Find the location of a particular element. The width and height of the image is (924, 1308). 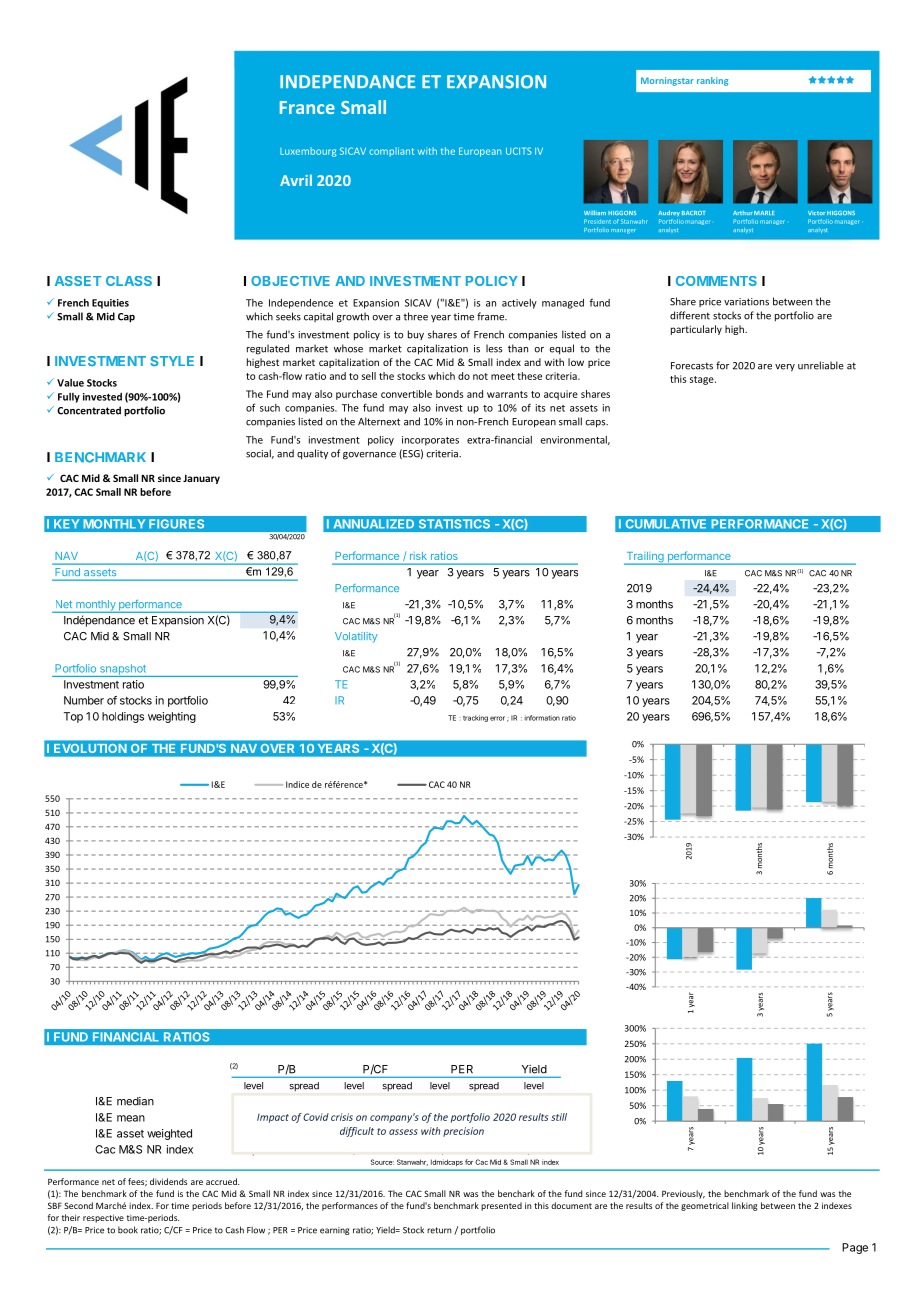

France is located at coordinates (307, 107).
